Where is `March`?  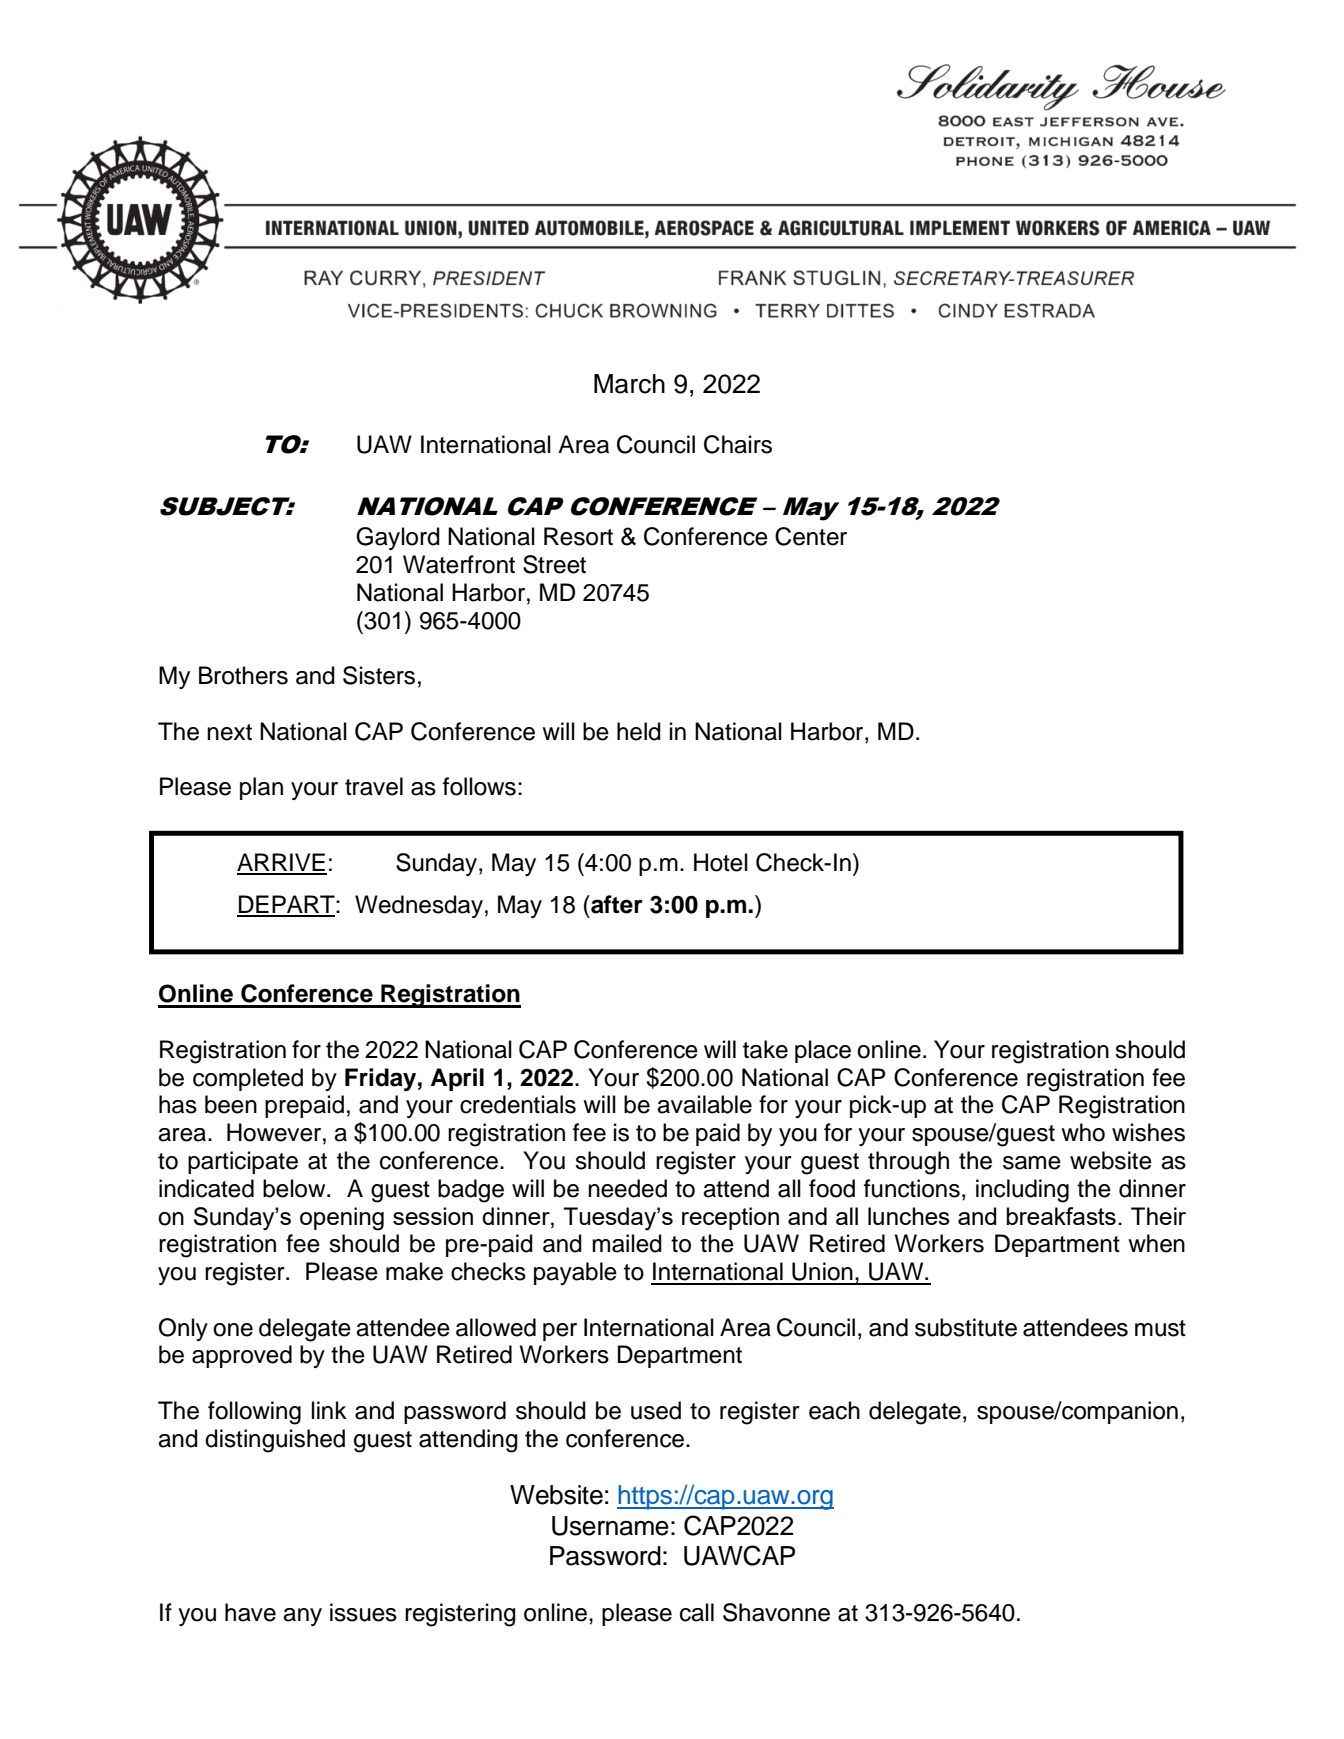 March is located at coordinates (629, 384).
